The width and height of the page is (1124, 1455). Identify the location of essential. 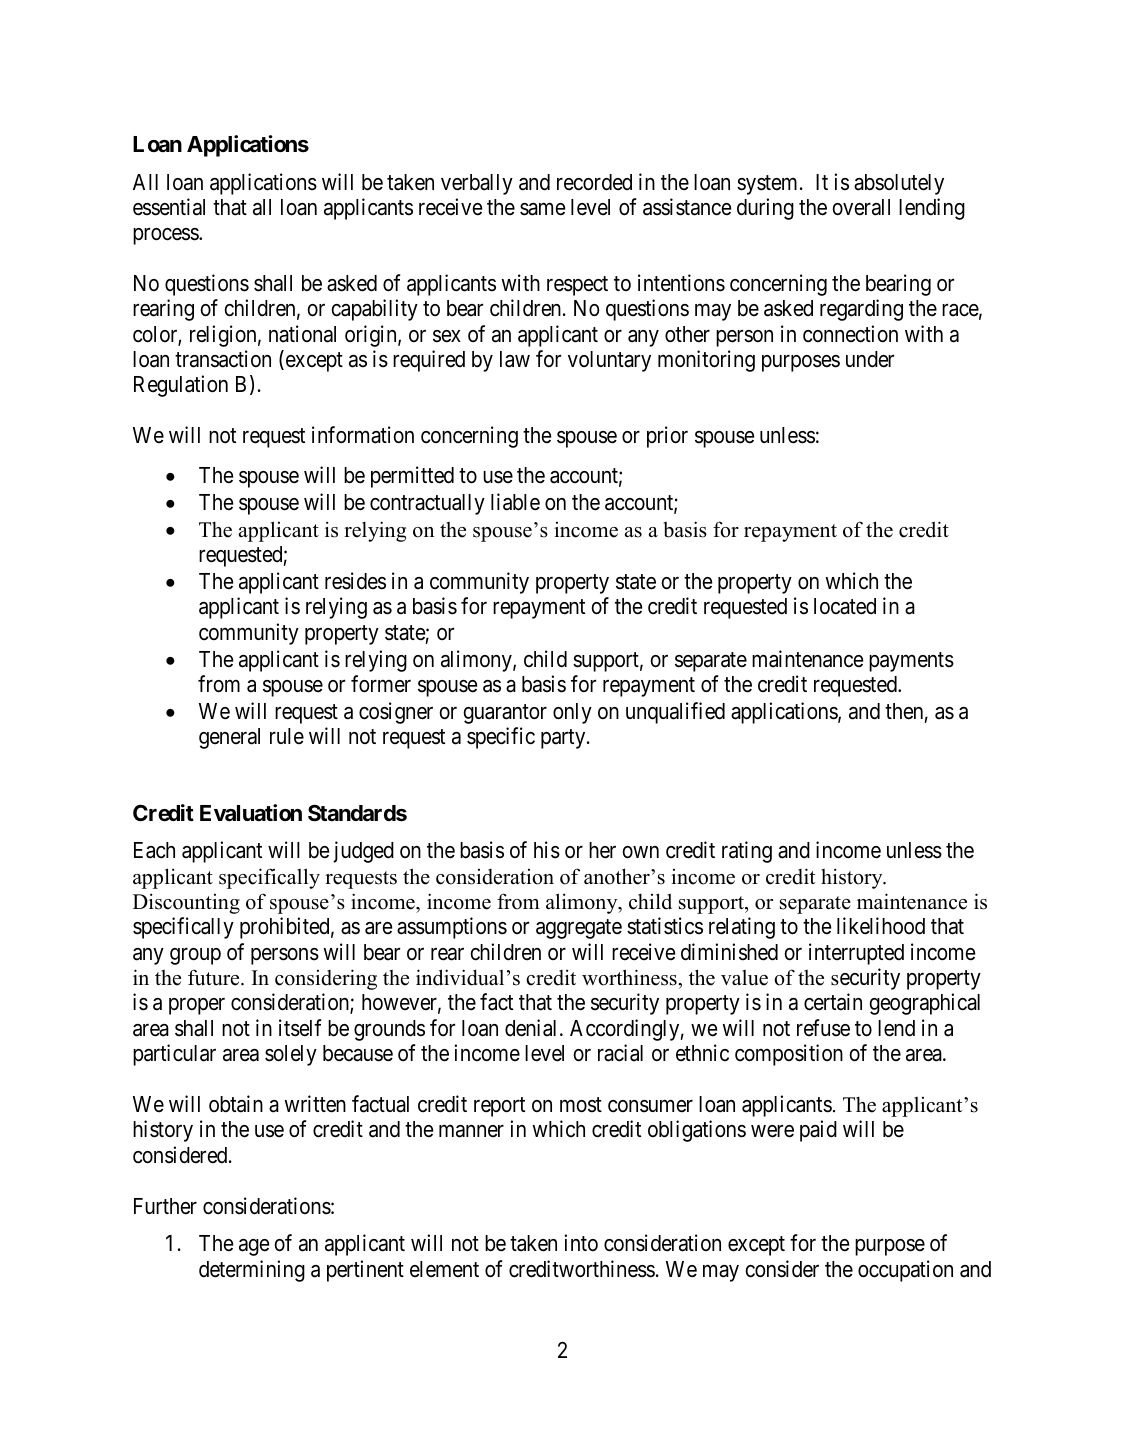
(169, 207).
